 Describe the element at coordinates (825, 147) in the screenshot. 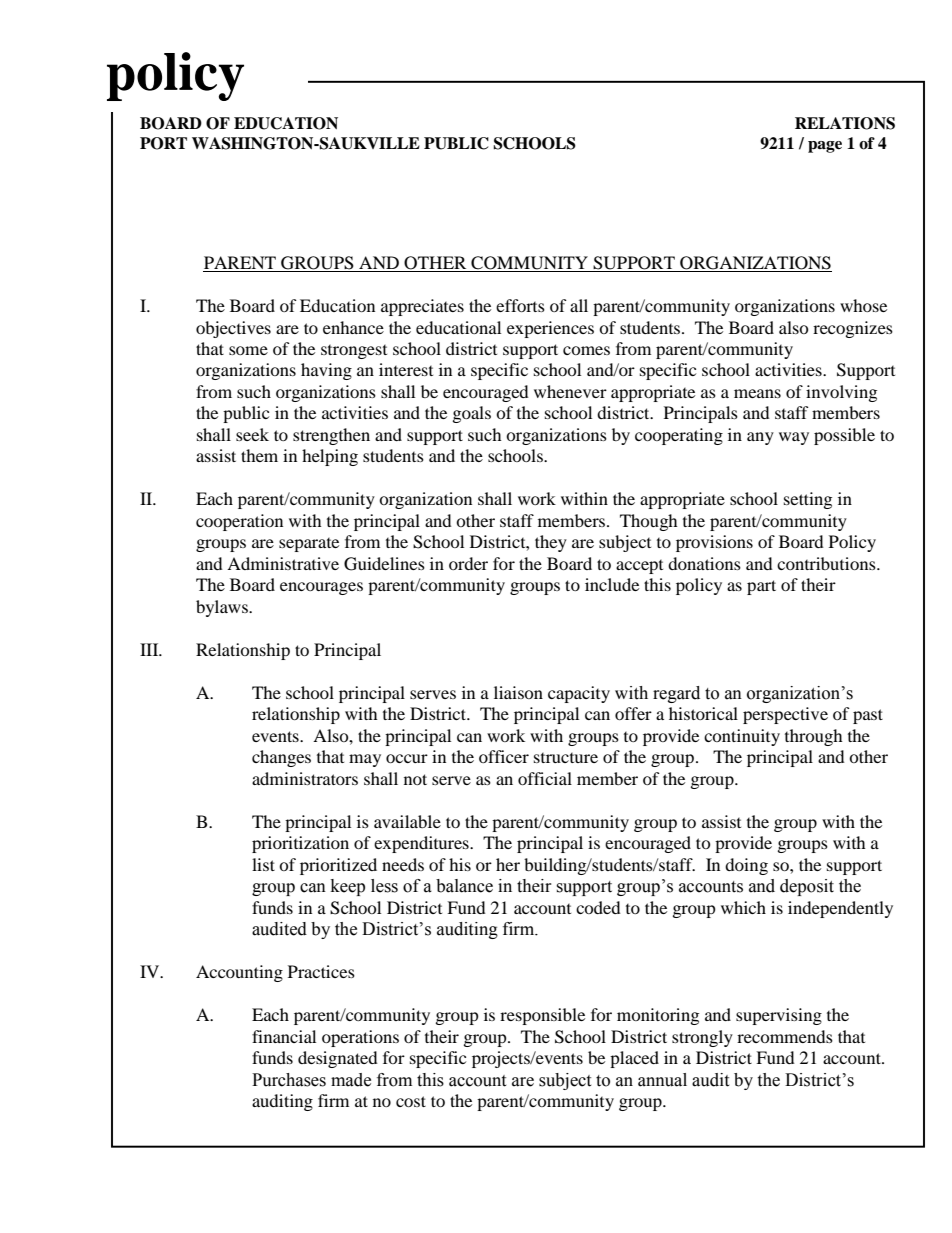

I see `page` at that location.
